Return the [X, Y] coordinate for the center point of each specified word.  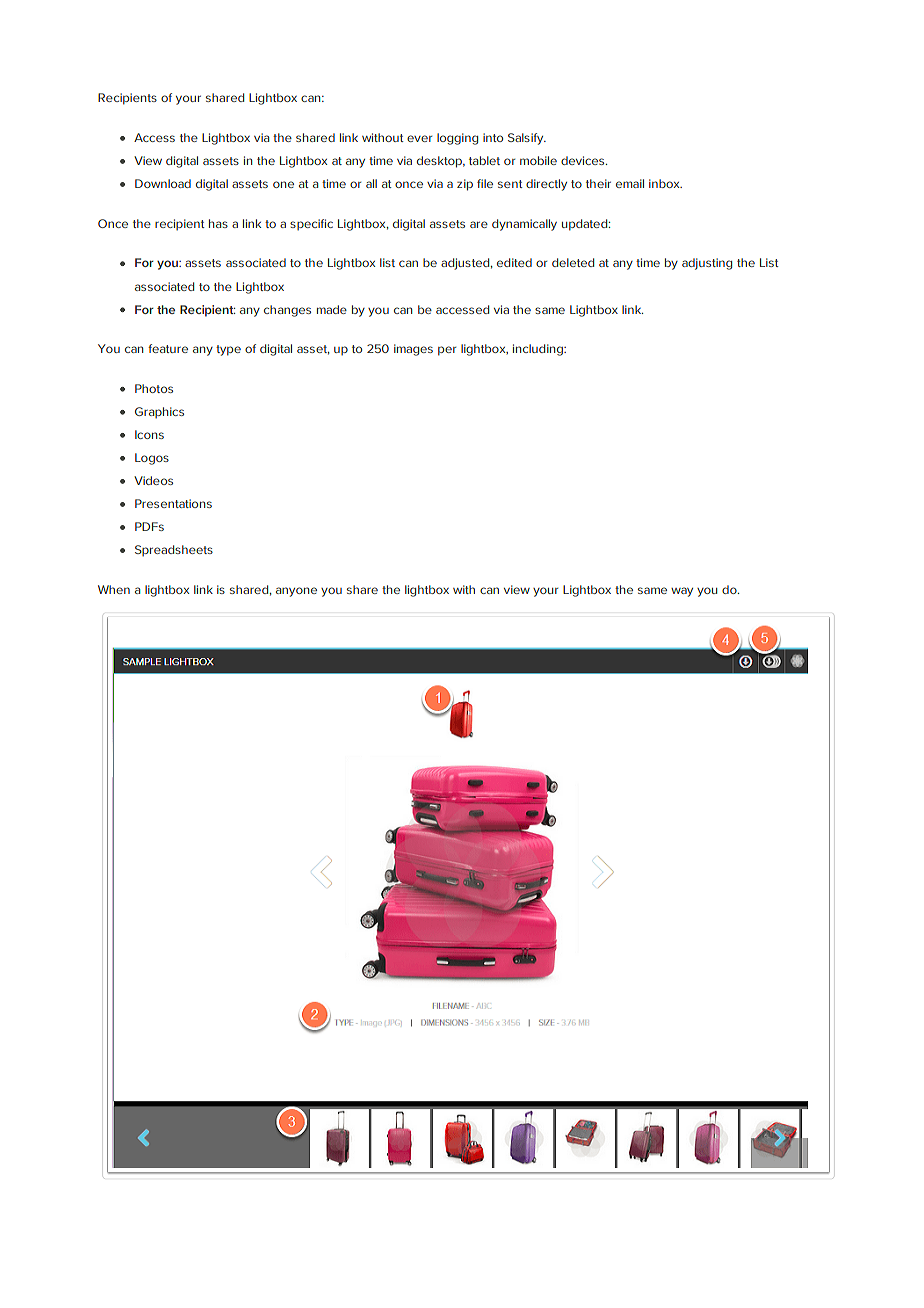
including [539, 350]
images [413, 350]
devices [584, 160]
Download [163, 183]
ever [419, 138]
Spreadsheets [174, 550]
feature [168, 348]
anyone [296, 592]
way [682, 592]
